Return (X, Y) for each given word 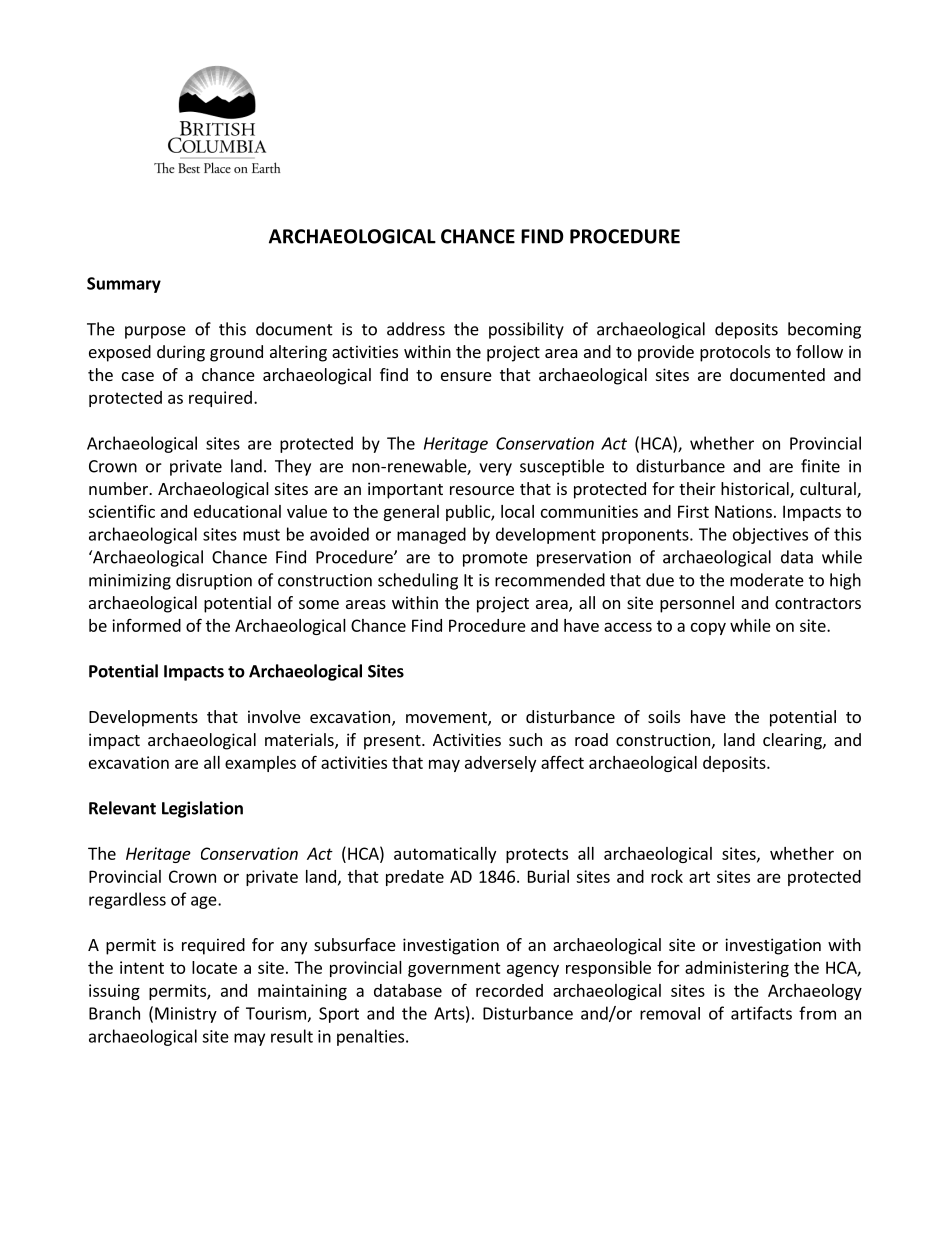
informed (146, 625)
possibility (526, 330)
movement (447, 719)
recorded (509, 990)
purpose (155, 332)
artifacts (761, 1013)
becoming (824, 330)
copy (708, 628)
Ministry (186, 1015)
